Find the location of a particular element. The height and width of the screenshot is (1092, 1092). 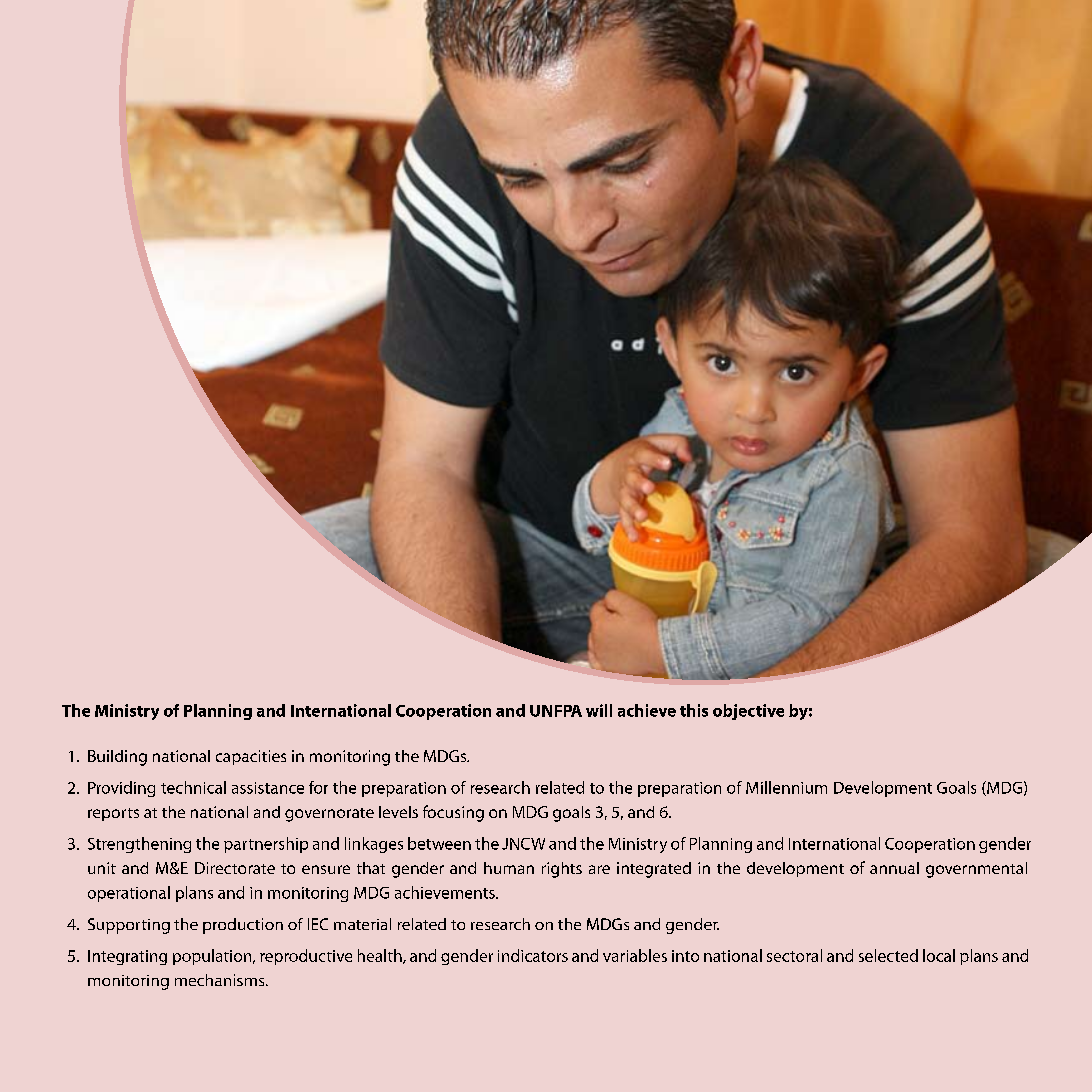

capacities is located at coordinates (251, 757).
